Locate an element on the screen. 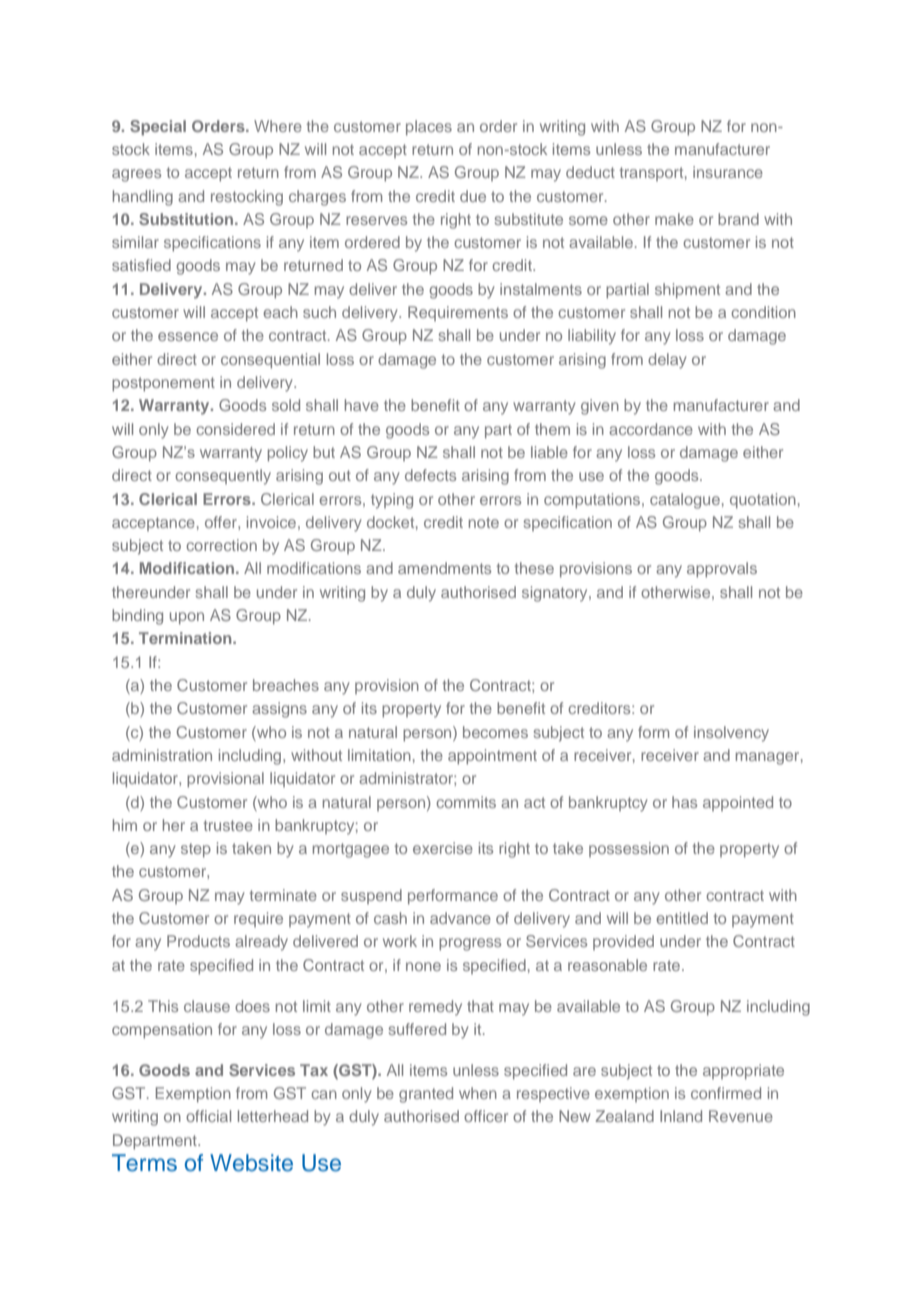 Image resolution: width=924 pixels, height=1308 pixels. official is located at coordinates (208, 1116).
